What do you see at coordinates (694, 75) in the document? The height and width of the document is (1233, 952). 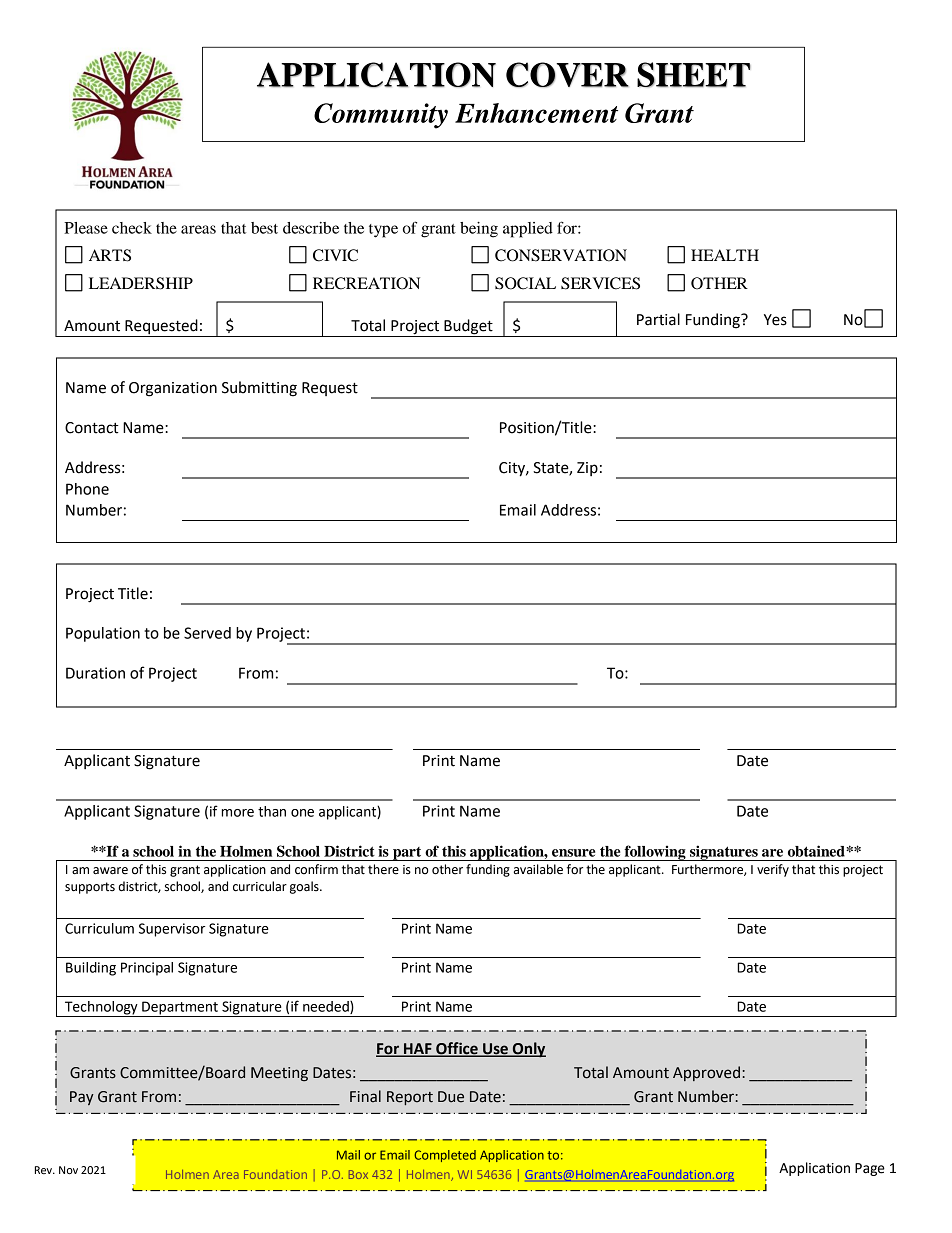 I see `SHEET` at bounding box center [694, 75].
